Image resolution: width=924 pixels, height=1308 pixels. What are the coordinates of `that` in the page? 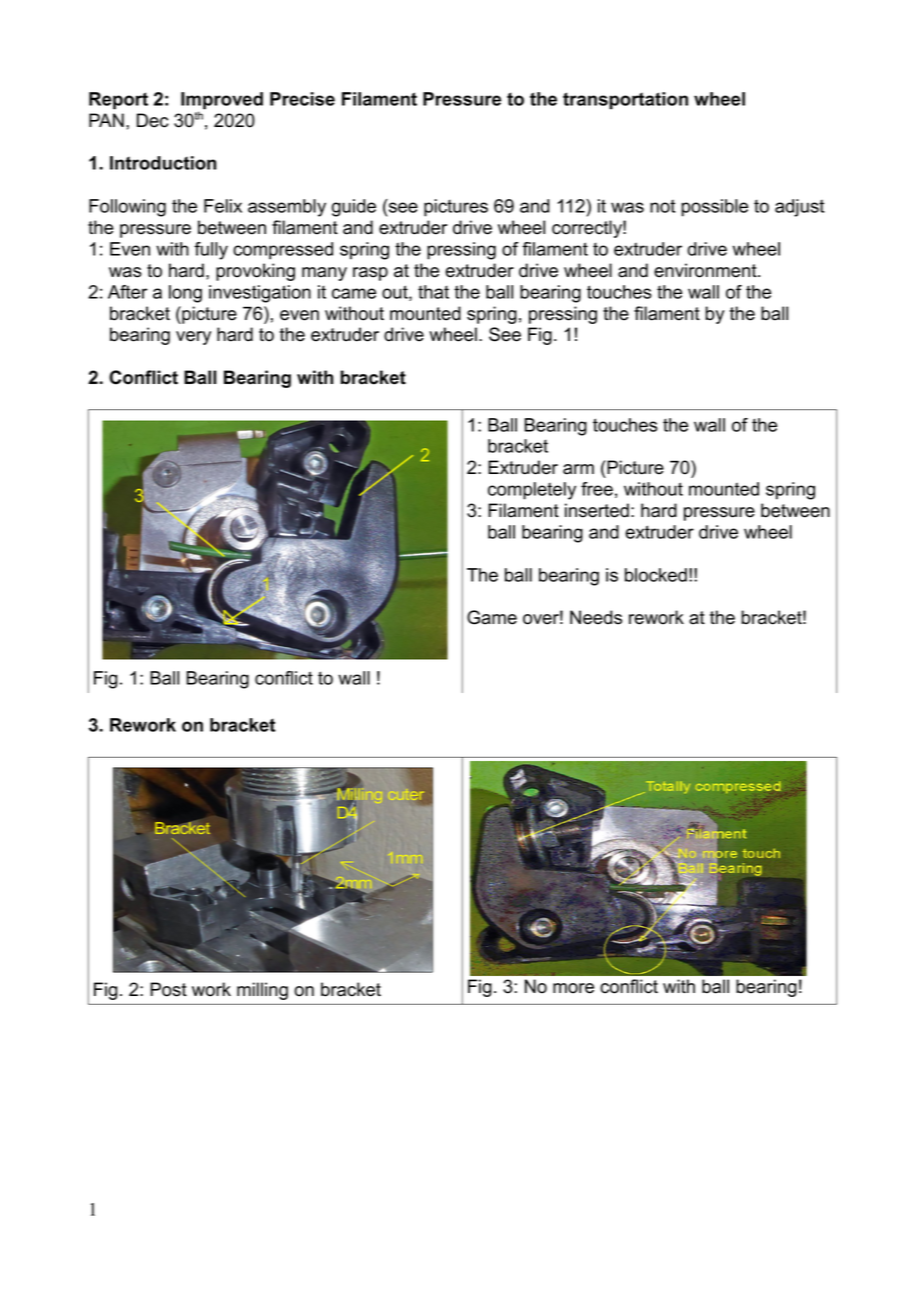 It's located at (433, 292).
